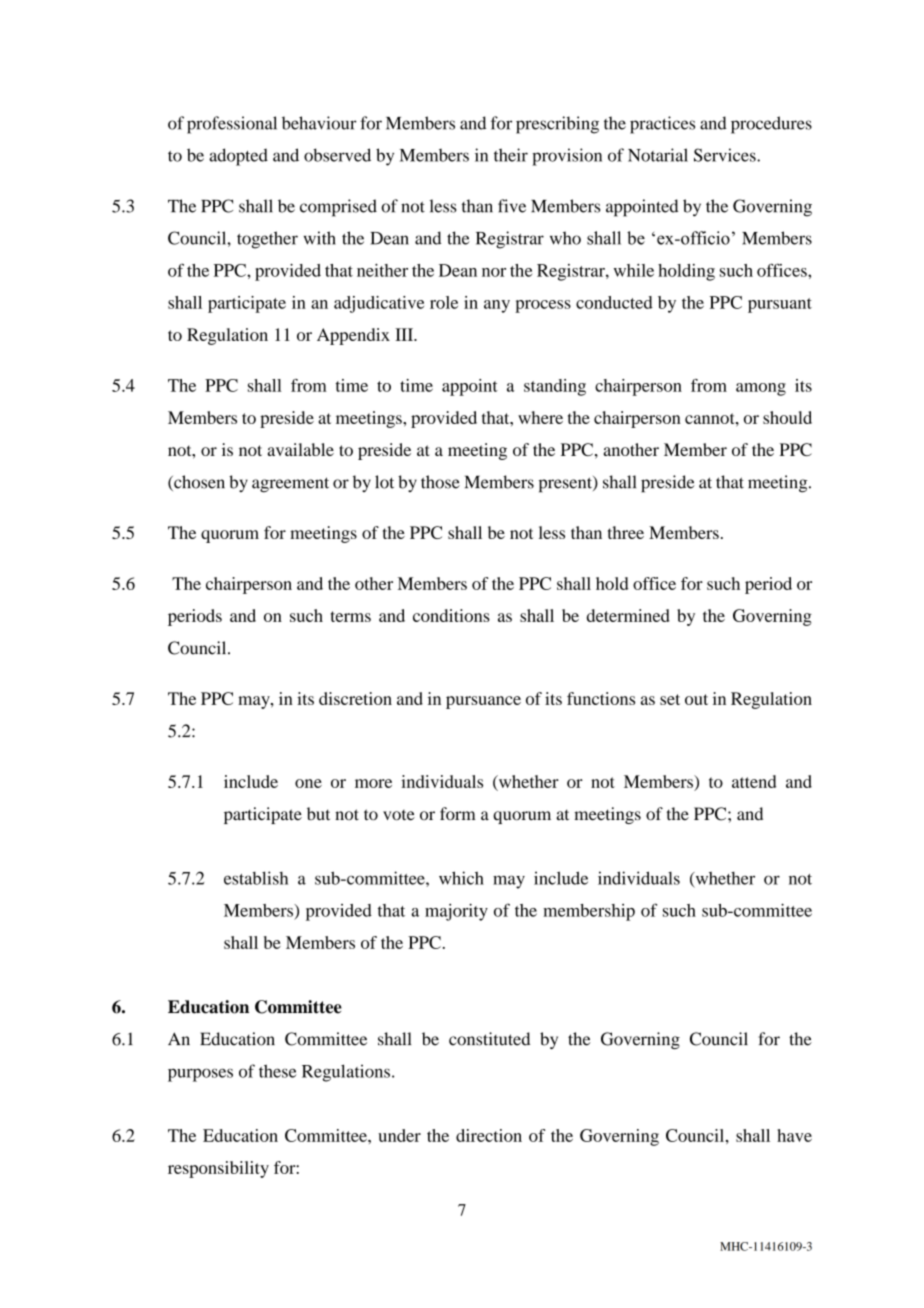 The width and height of the screenshot is (924, 1308). What do you see at coordinates (351, 616) in the screenshot?
I see `terms` at bounding box center [351, 616].
